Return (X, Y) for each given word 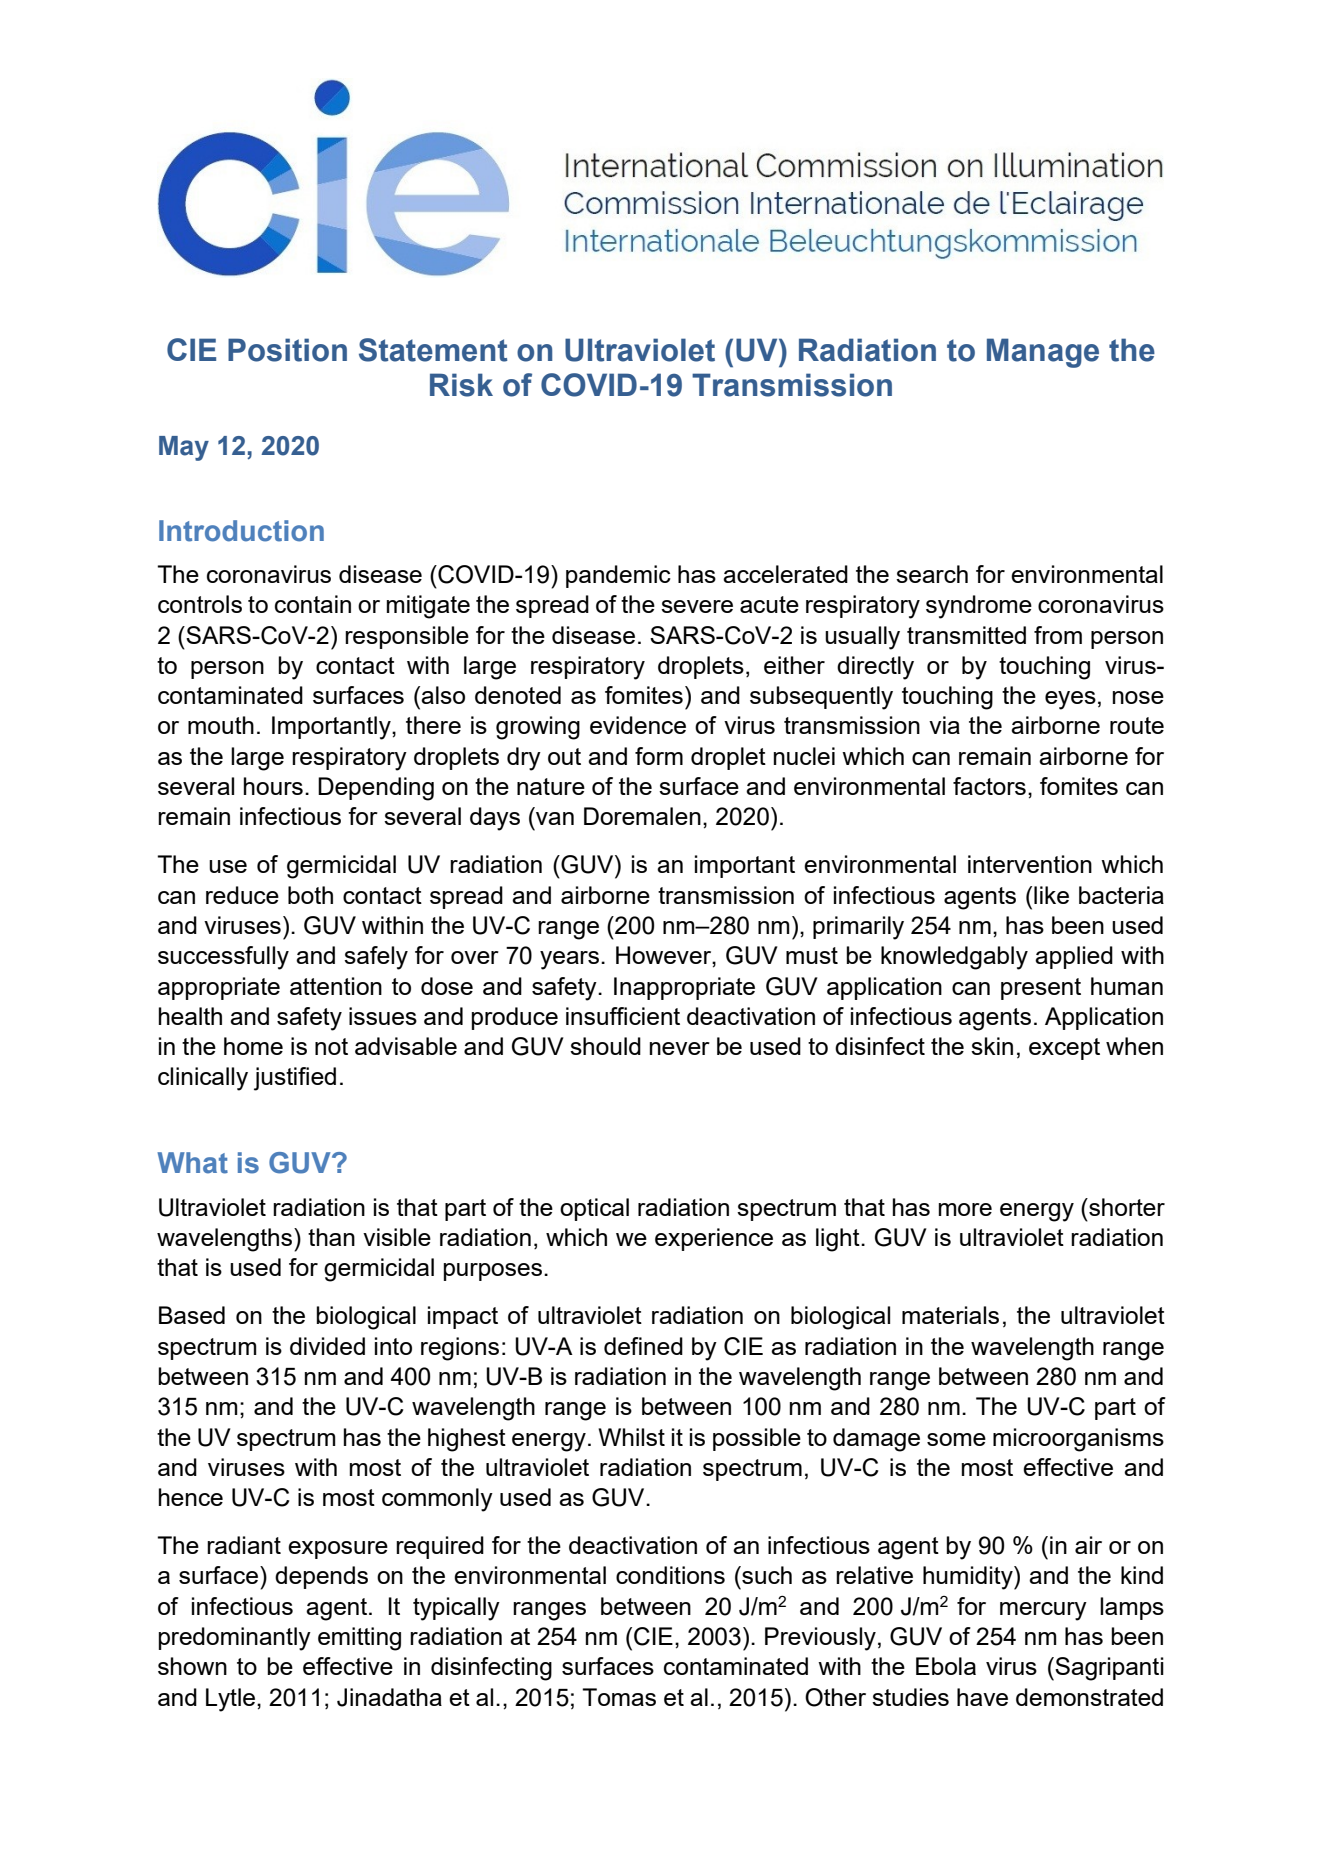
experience (714, 1239)
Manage (1043, 353)
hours (273, 786)
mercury (1043, 1611)
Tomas (619, 1697)
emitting (359, 1639)
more (965, 1209)
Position (287, 350)
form (659, 756)
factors (989, 786)
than (331, 1237)
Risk (461, 385)
